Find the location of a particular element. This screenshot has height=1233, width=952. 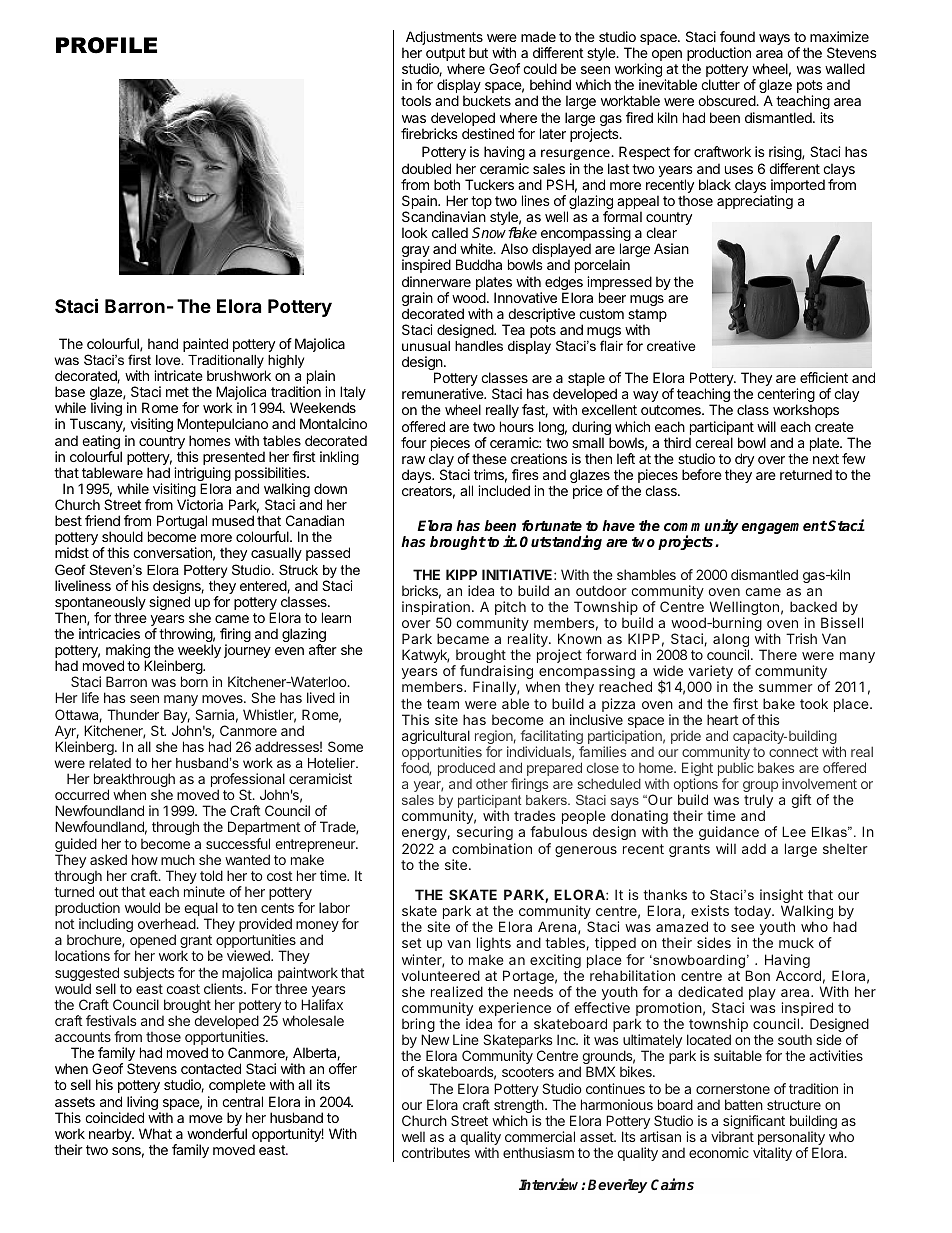

clutter is located at coordinates (720, 84).
